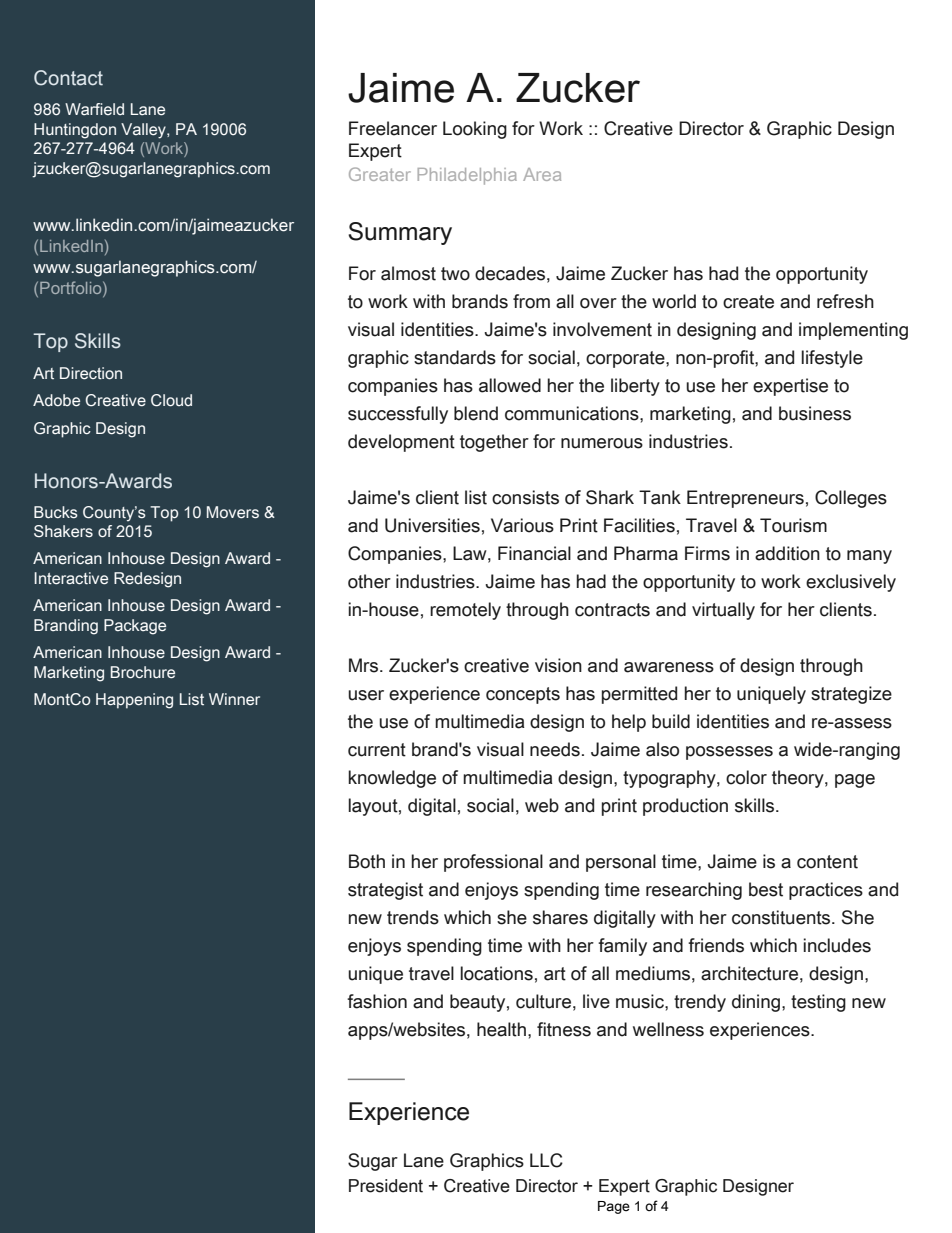  I want to click on Package, so click(135, 627).
